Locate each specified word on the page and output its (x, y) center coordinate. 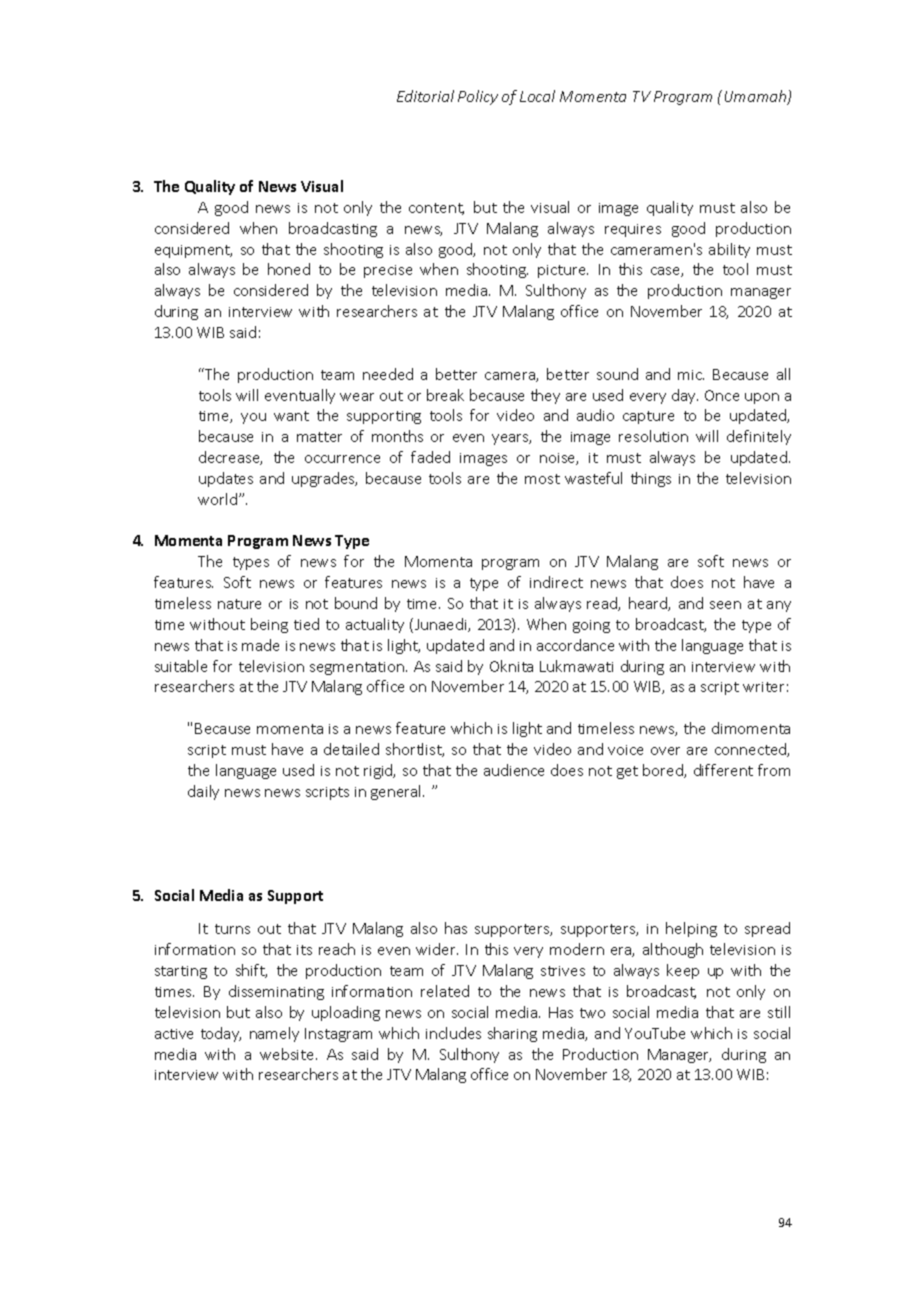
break (445, 395)
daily (203, 792)
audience (514, 770)
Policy (478, 97)
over (665, 751)
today (221, 1034)
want (291, 416)
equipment (193, 251)
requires (633, 230)
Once (722, 395)
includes (453, 1033)
